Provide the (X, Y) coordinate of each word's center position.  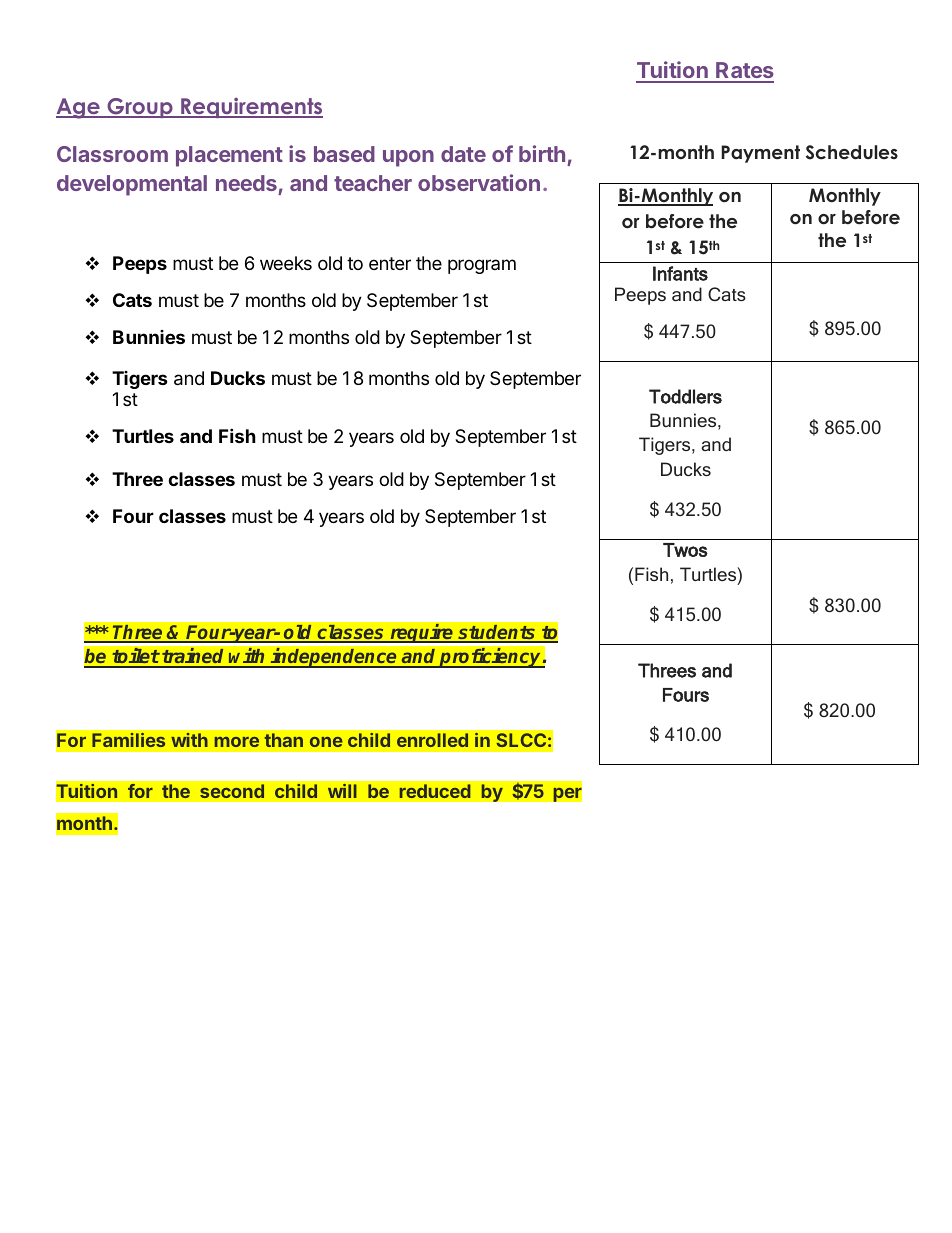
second (232, 791)
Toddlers (685, 396)
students (497, 633)
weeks (286, 263)
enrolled (432, 740)
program (482, 266)
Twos (685, 550)
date (463, 154)
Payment (760, 154)
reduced (435, 791)
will (342, 791)
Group (140, 108)
